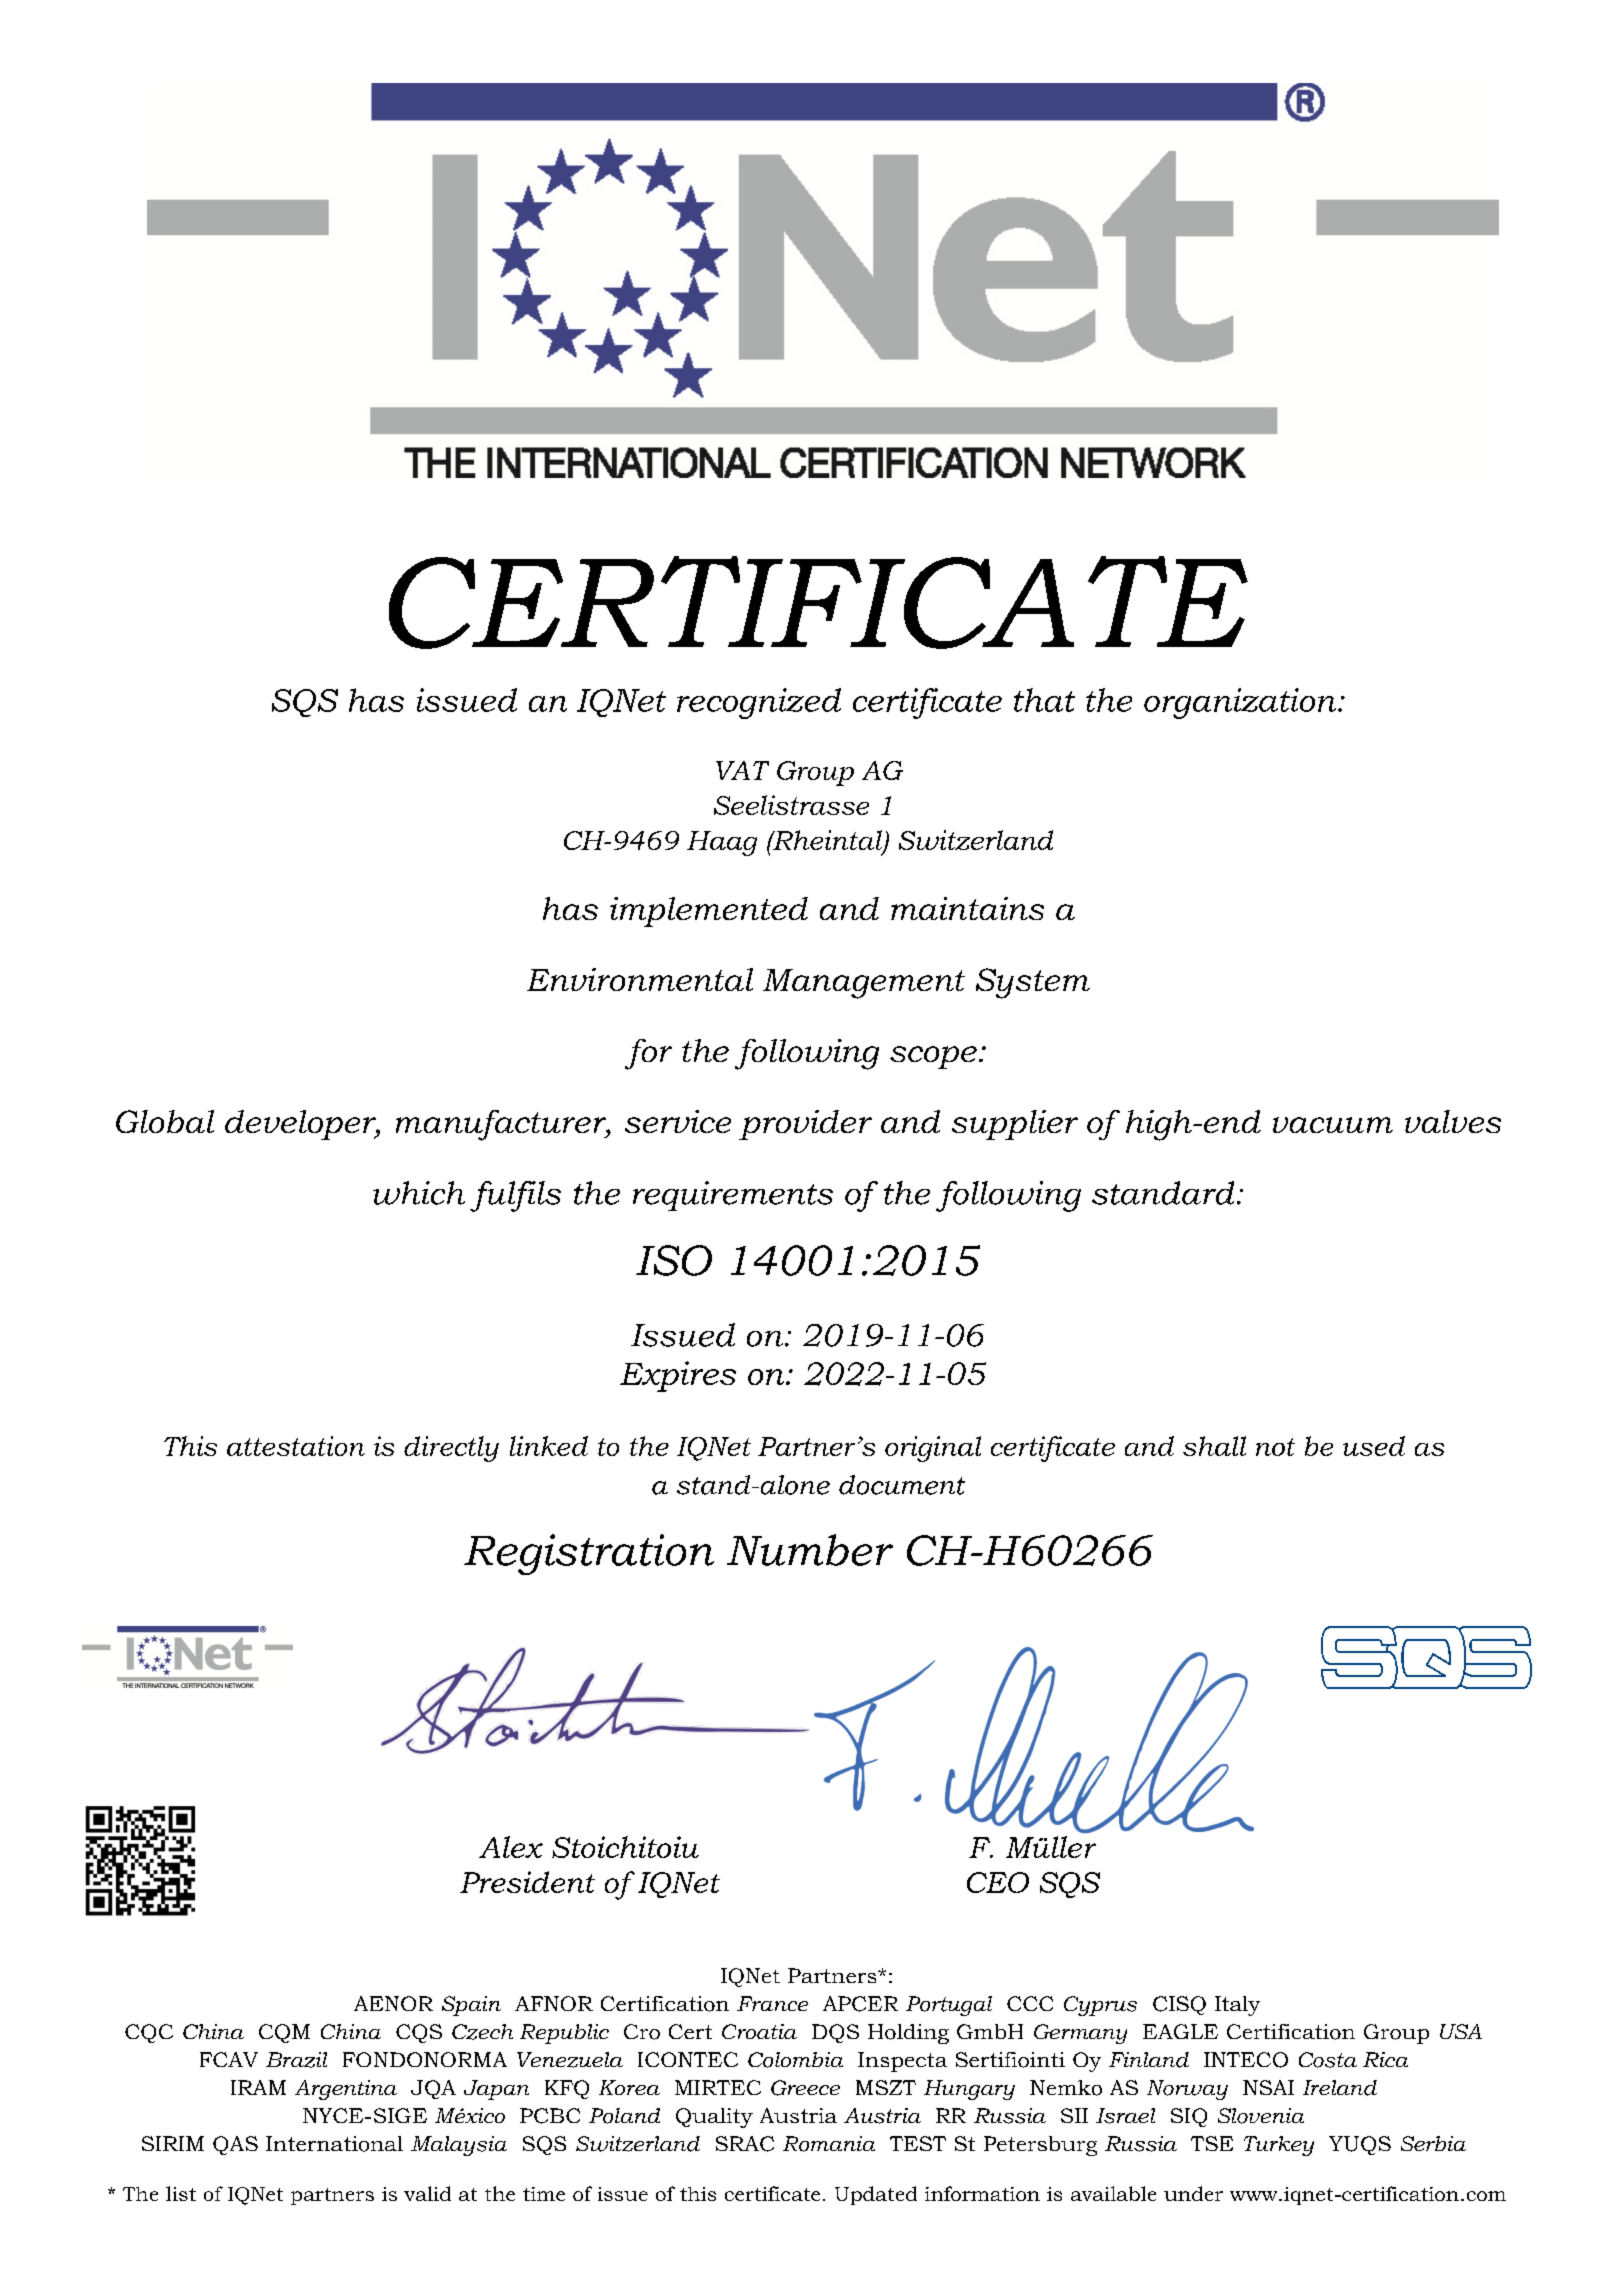 This image has height=2282, width=1614. Describe the element at coordinates (334, 2144) in the image. I see `International` at that location.
